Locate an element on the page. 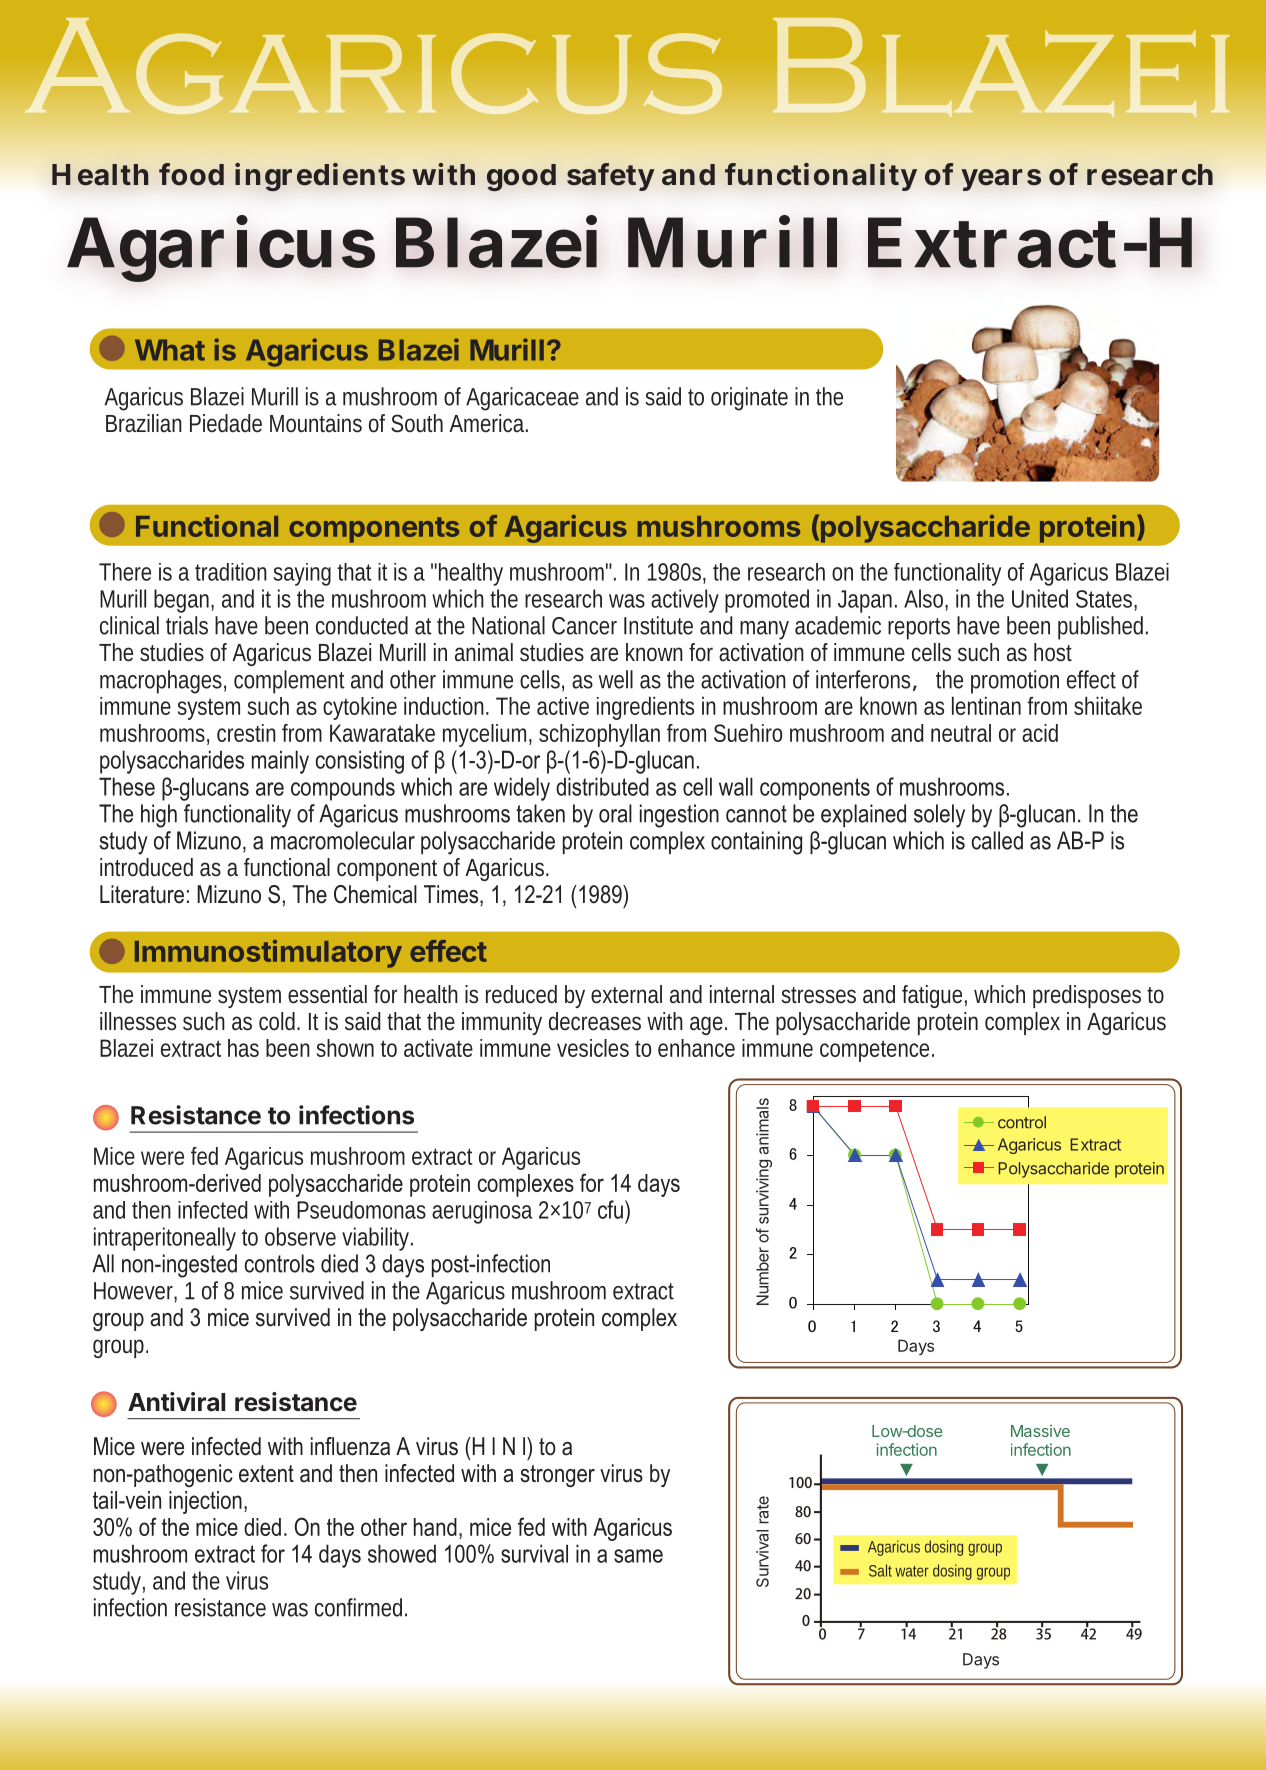 This image has height=1770, width=1266. safety is located at coordinates (611, 177).
